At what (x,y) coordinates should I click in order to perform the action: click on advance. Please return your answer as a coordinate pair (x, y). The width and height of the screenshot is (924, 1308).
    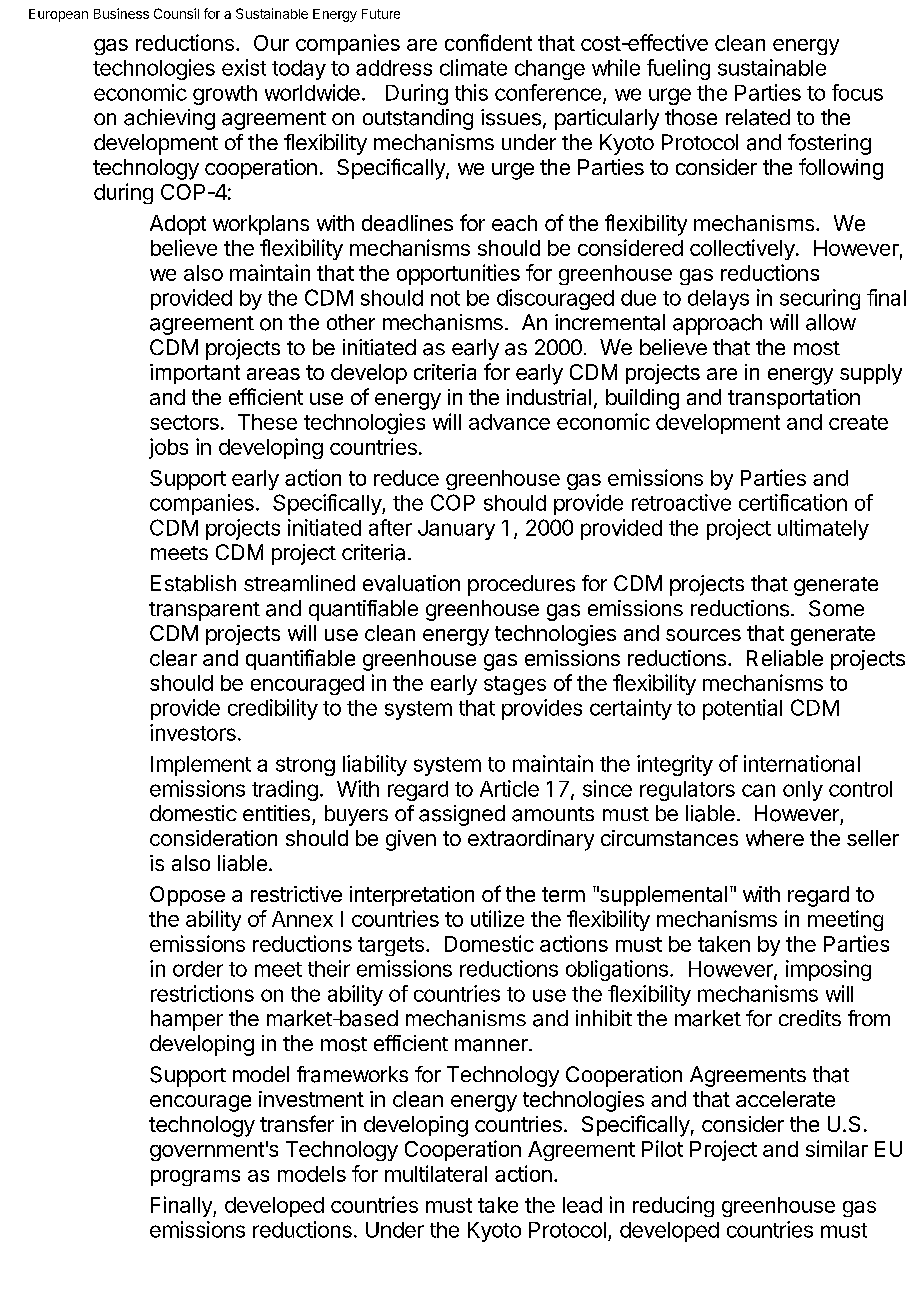
    Looking at the image, I should click on (509, 422).
